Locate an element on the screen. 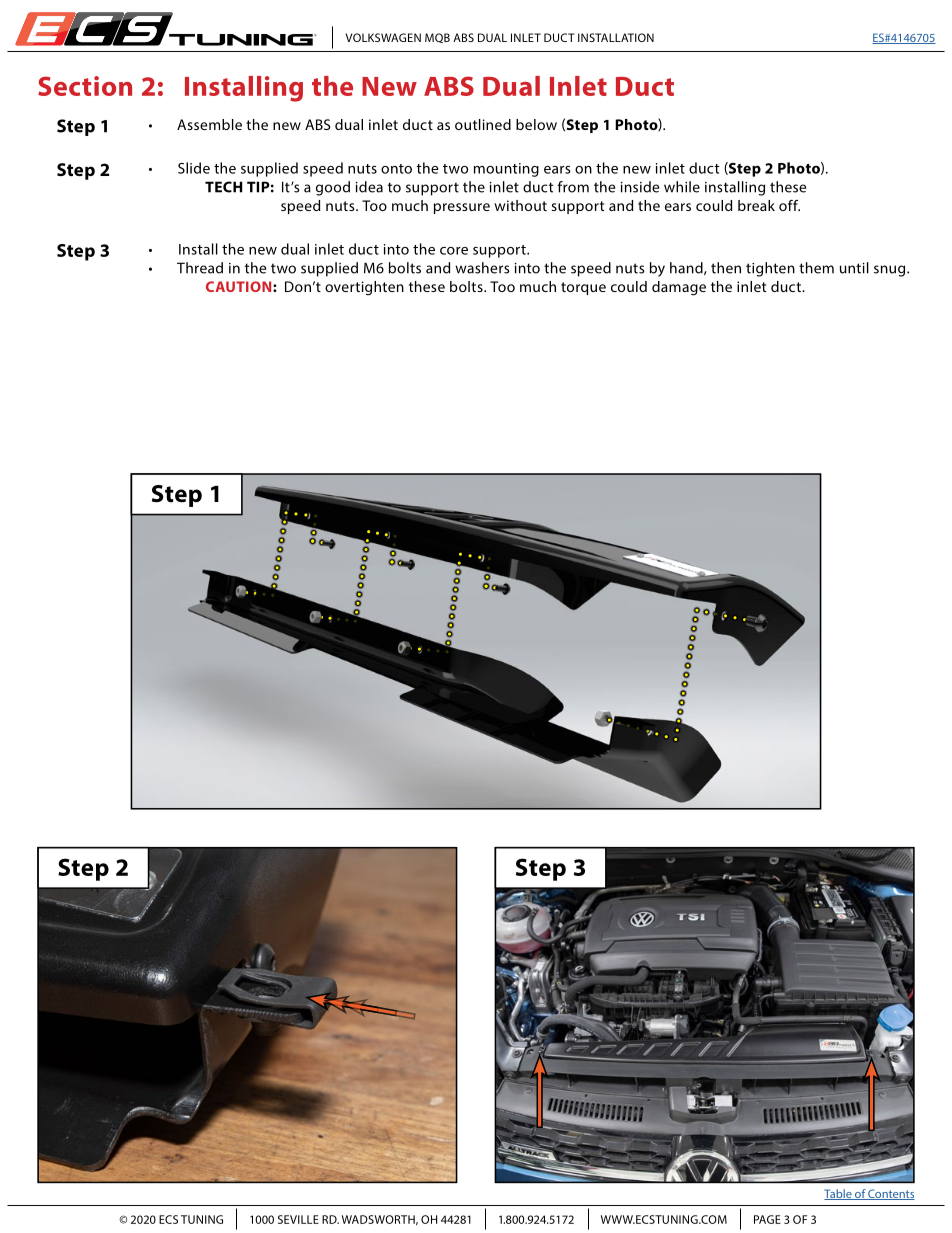  CAUTION is located at coordinates (240, 286).
